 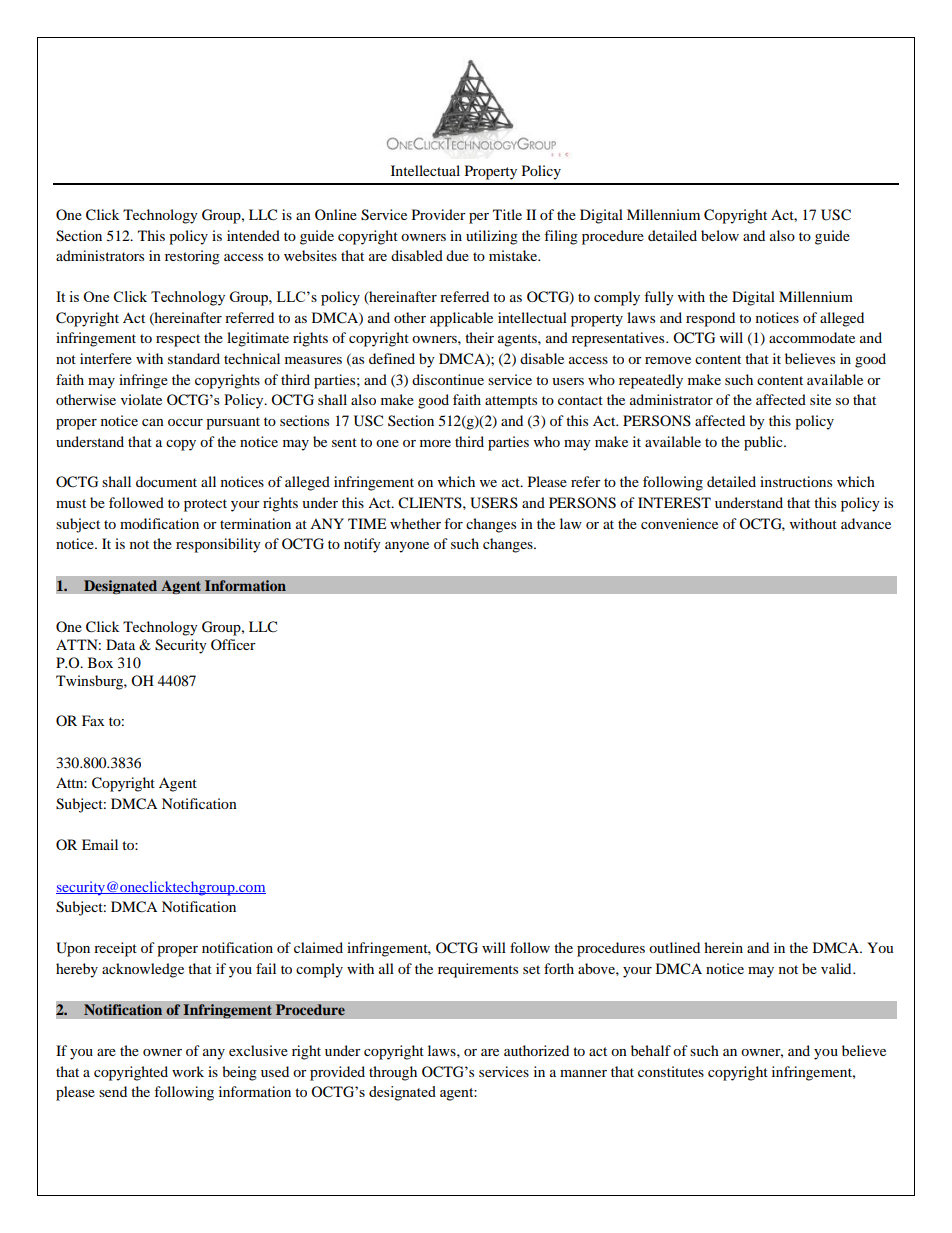 What do you see at coordinates (720, 235) in the screenshot?
I see `below` at bounding box center [720, 235].
